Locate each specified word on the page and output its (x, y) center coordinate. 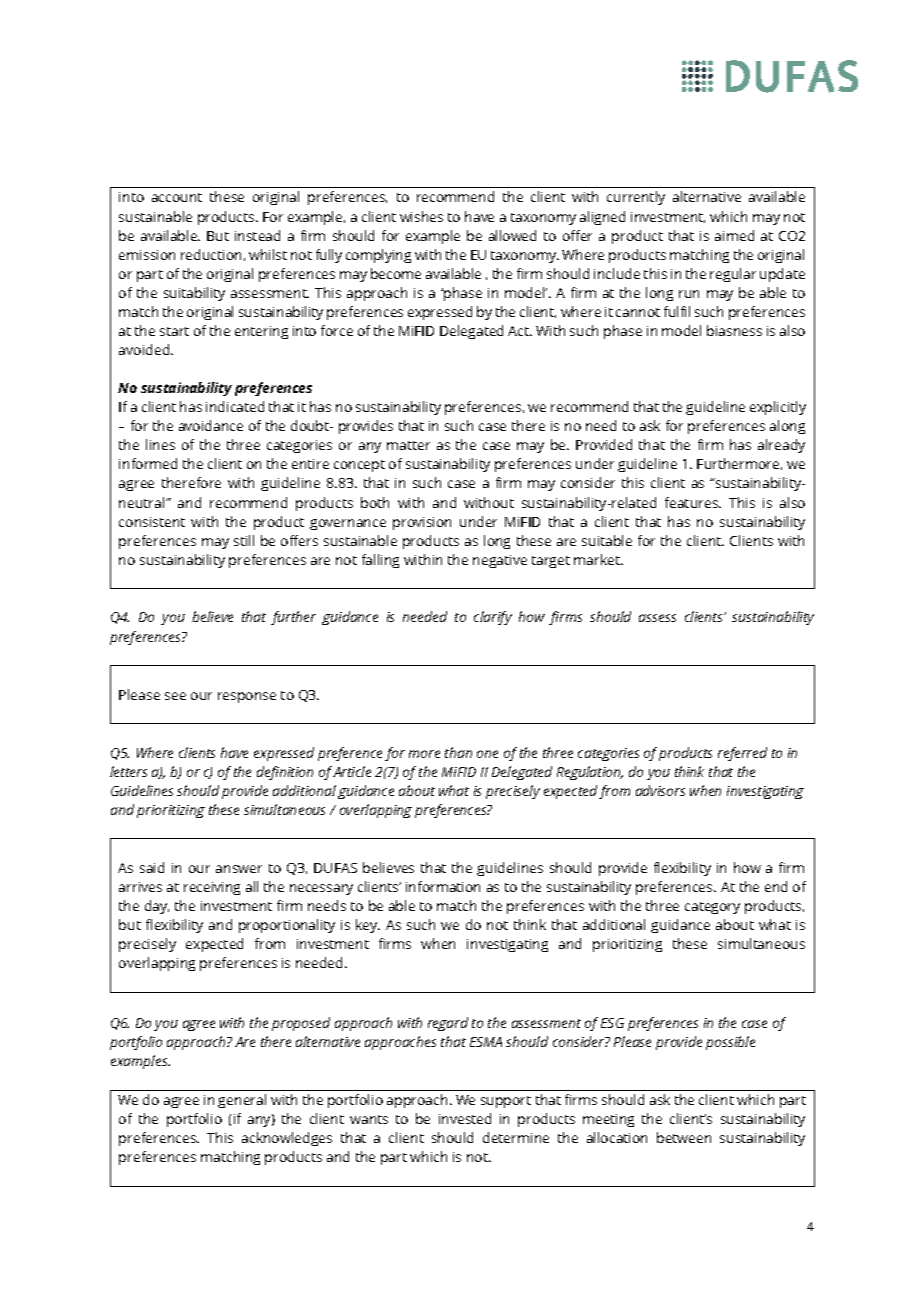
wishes (421, 216)
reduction (211, 254)
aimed (734, 235)
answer (239, 869)
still (244, 540)
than (458, 752)
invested (465, 1118)
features (693, 502)
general (242, 1101)
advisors (660, 790)
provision (422, 523)
